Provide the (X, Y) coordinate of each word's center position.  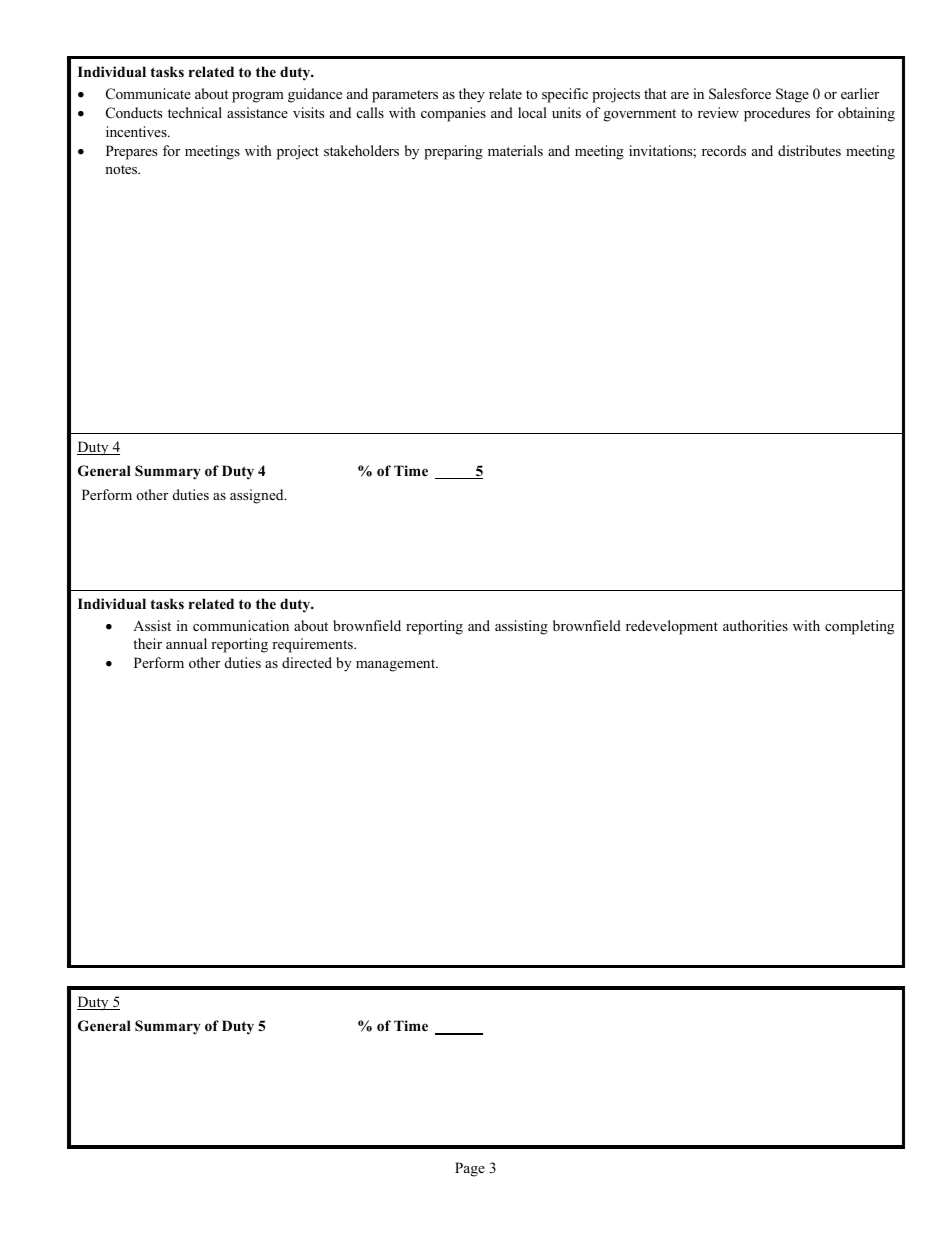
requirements (313, 645)
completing (859, 627)
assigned (258, 496)
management (397, 665)
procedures (777, 114)
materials (515, 150)
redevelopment (672, 627)
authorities (755, 625)
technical (195, 112)
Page (470, 1169)
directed (307, 662)
